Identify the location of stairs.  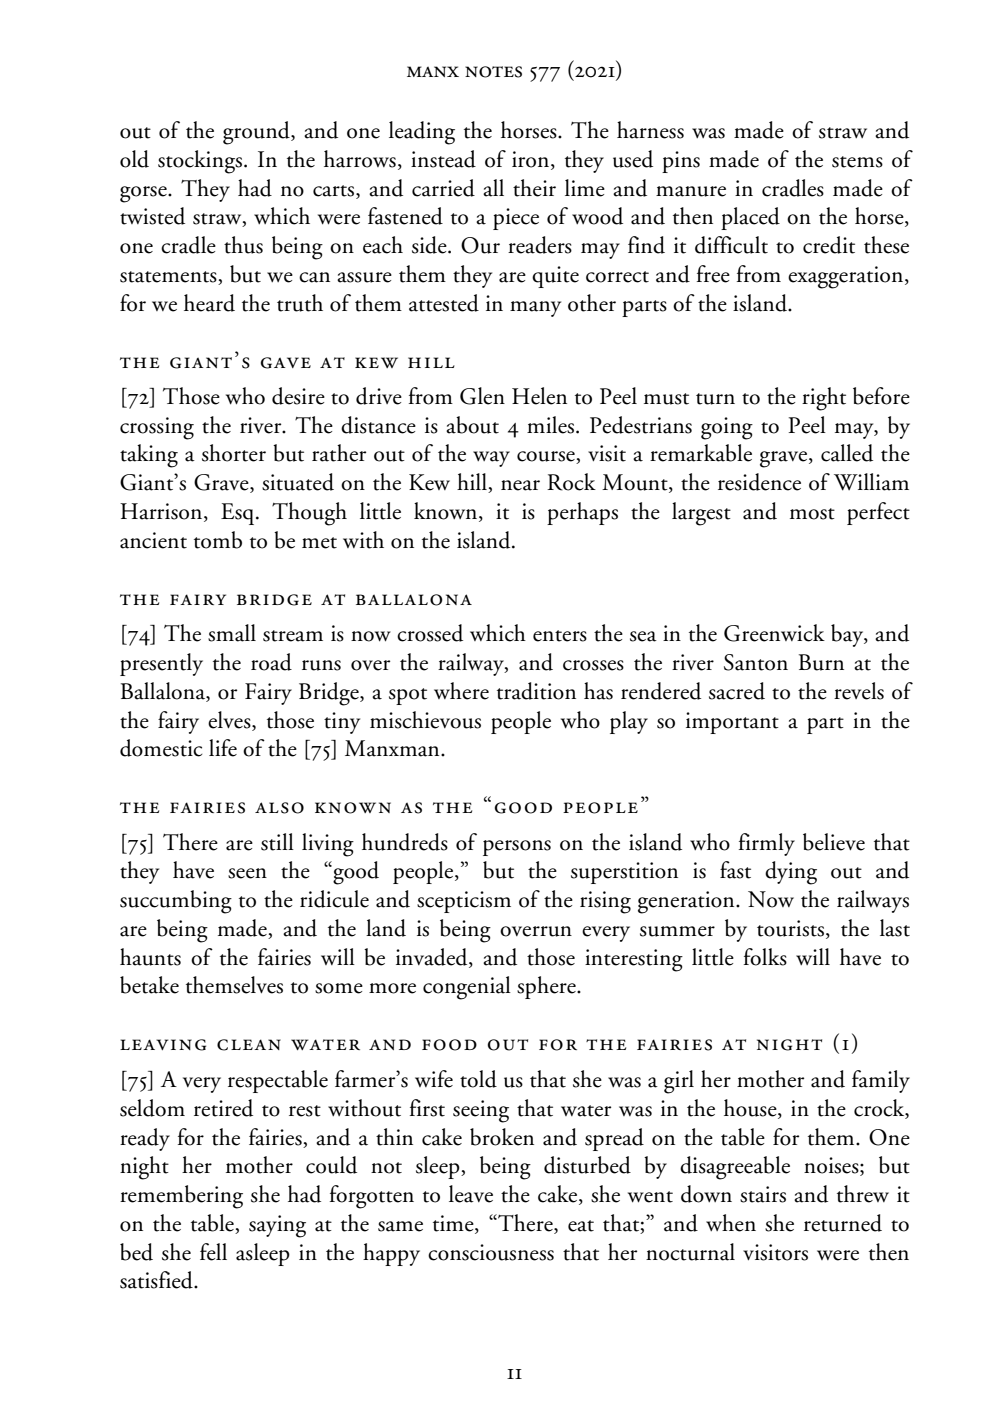
(763, 1194).
